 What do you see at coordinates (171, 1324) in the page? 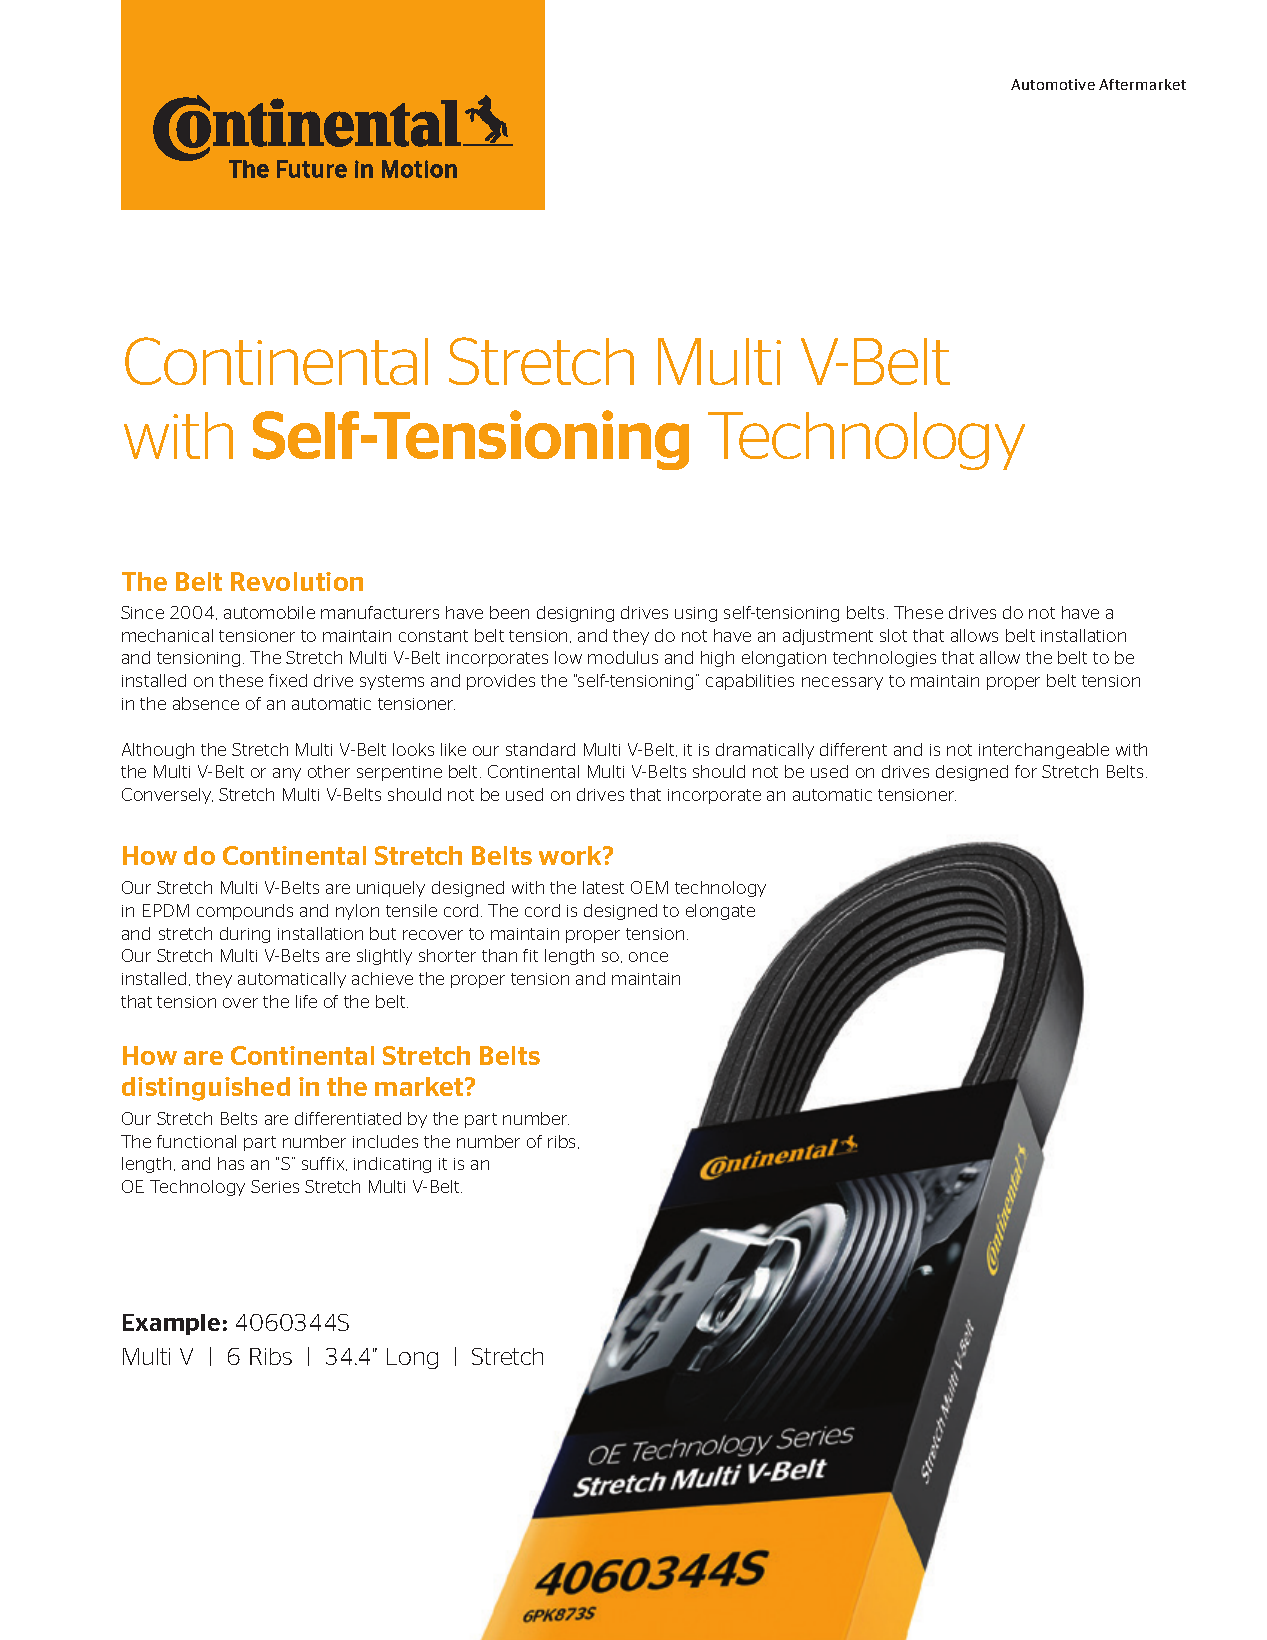
I see `Example` at bounding box center [171, 1324].
